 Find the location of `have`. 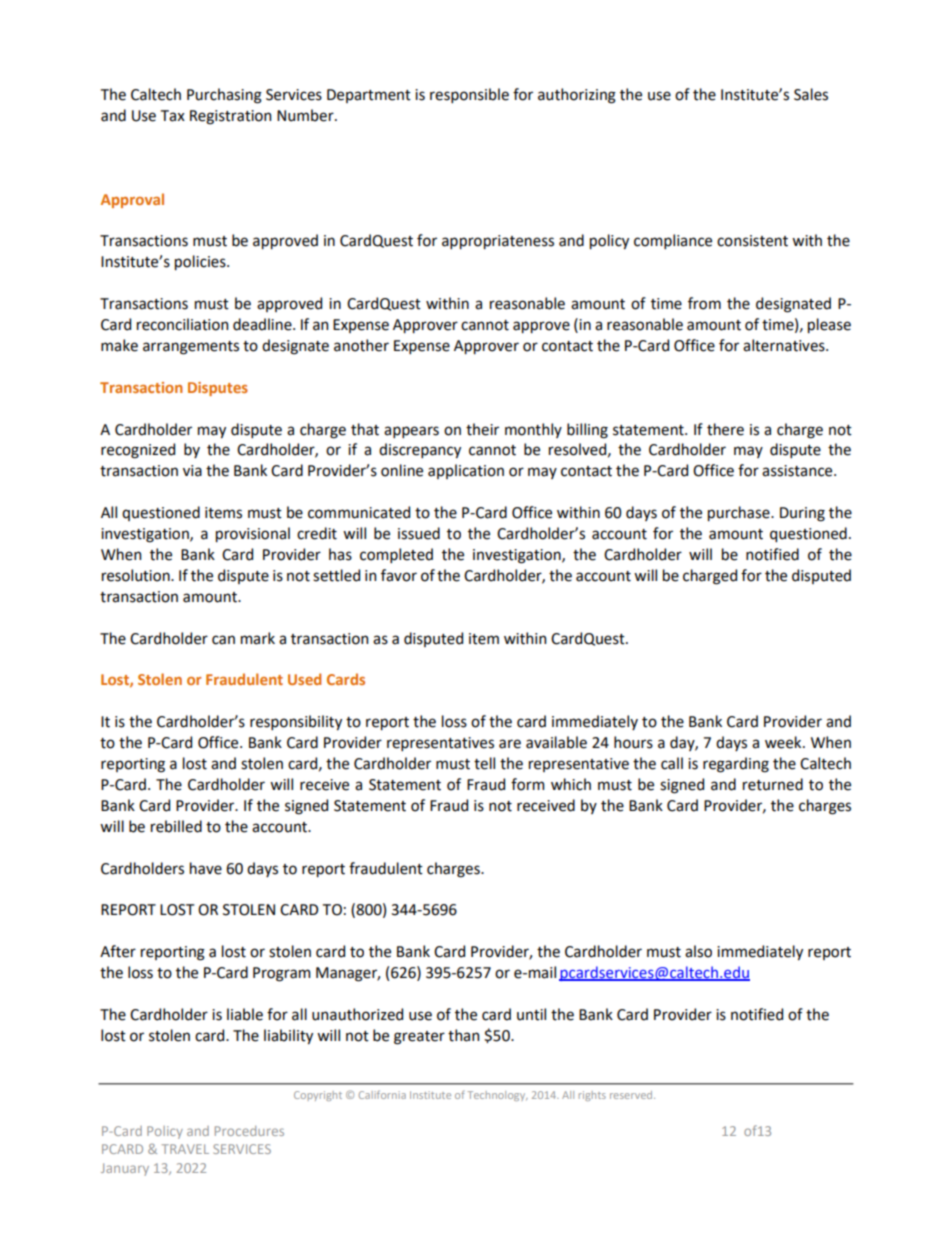

have is located at coordinates (206, 868).
